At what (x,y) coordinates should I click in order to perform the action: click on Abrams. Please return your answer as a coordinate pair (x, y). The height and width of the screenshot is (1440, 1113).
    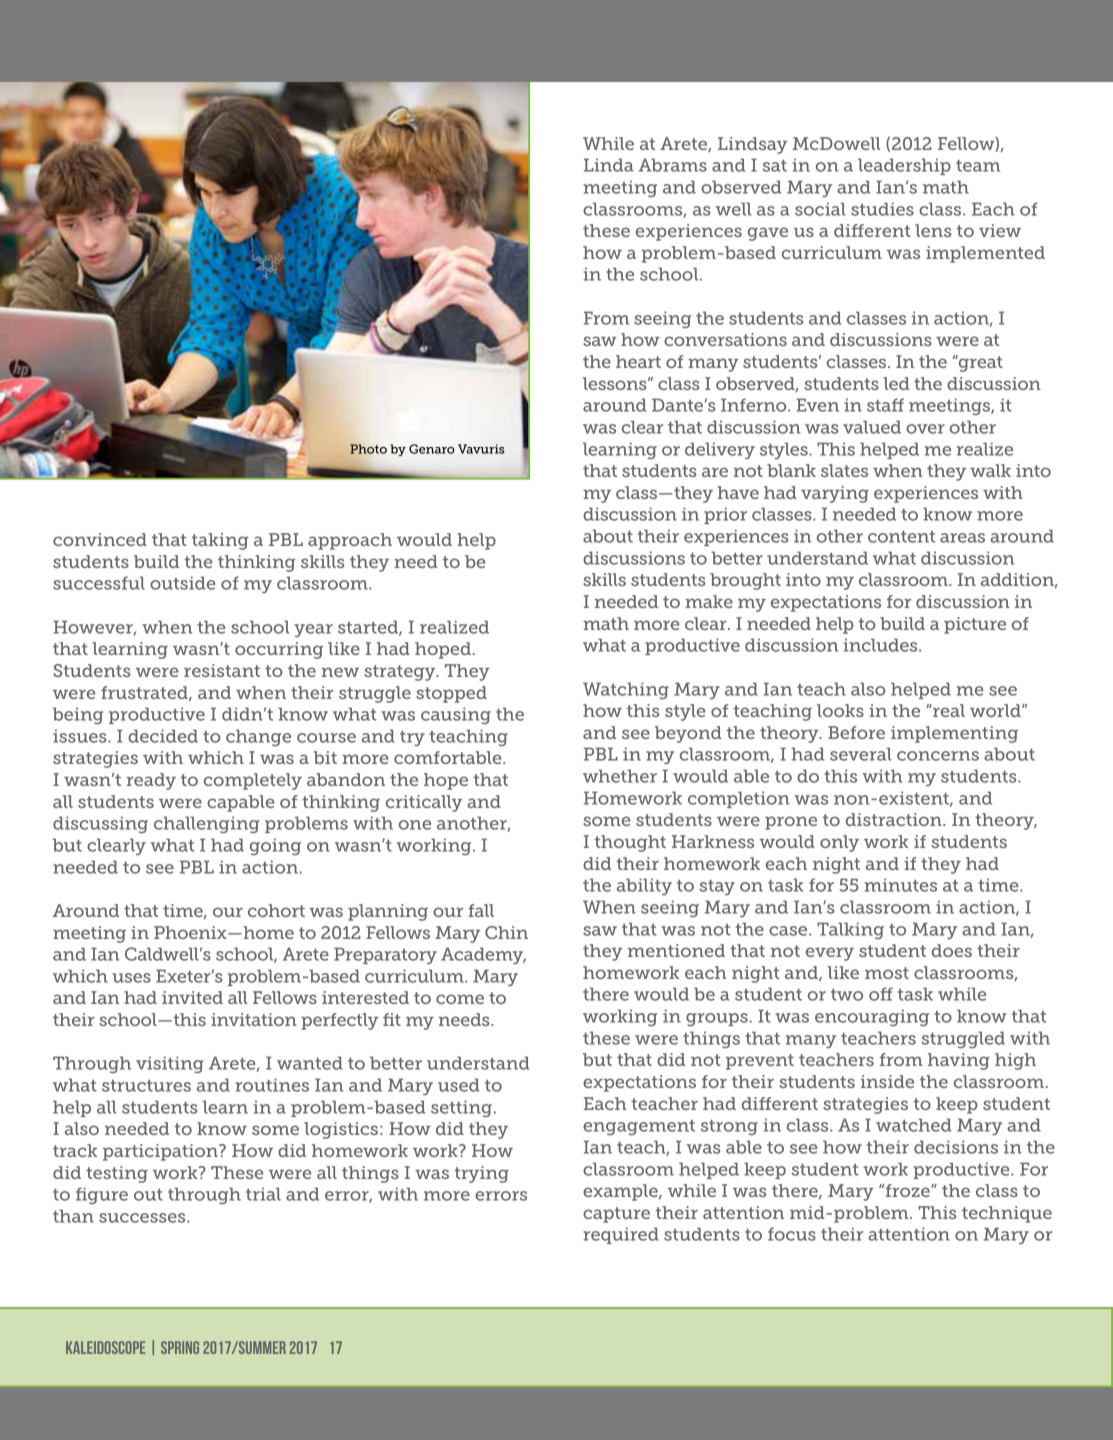
    Looking at the image, I should click on (673, 165).
